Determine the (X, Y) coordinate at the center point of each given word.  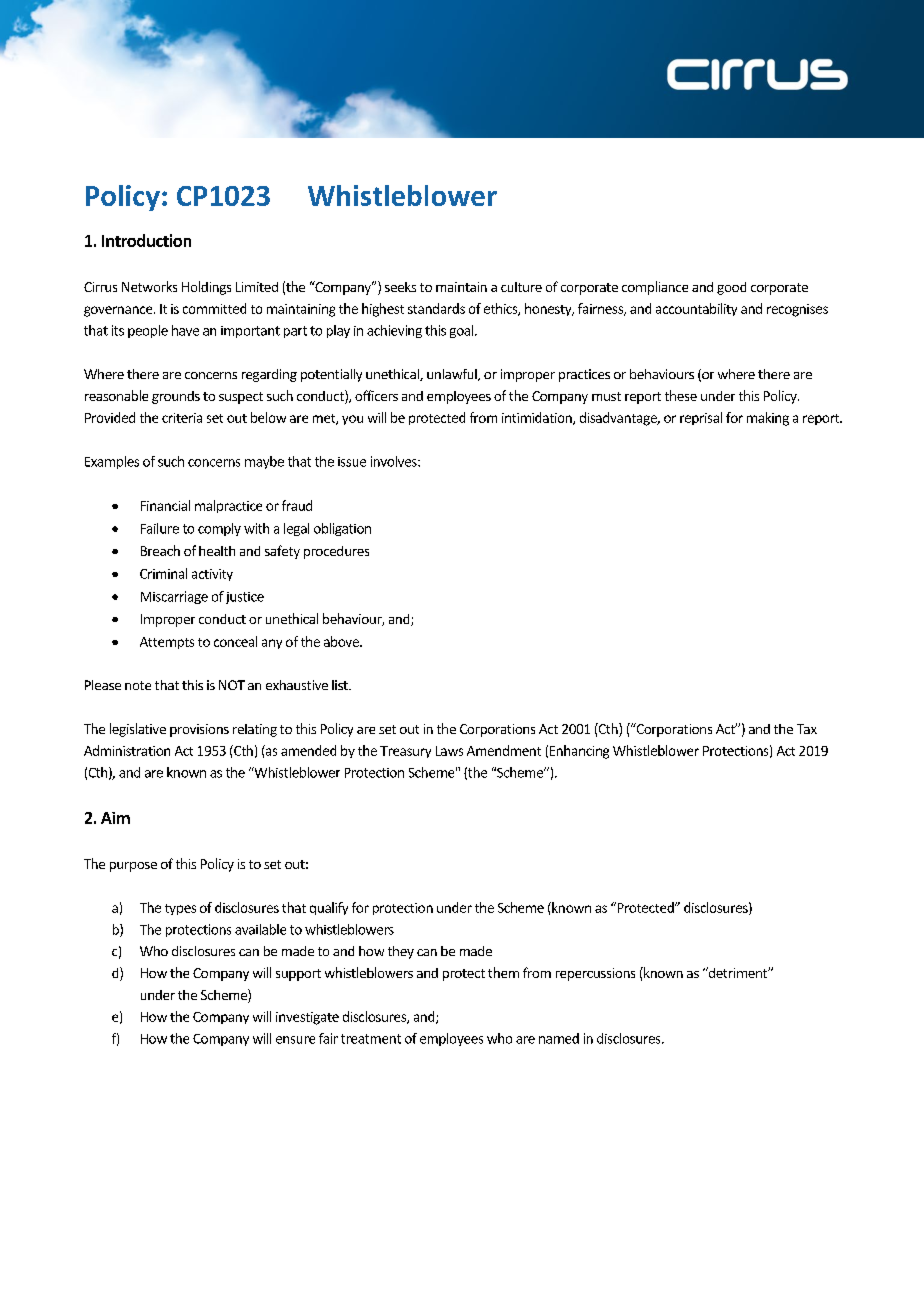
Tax (807, 729)
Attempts (167, 643)
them (503, 972)
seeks (400, 287)
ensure (295, 1040)
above (342, 641)
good (731, 288)
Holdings (206, 288)
